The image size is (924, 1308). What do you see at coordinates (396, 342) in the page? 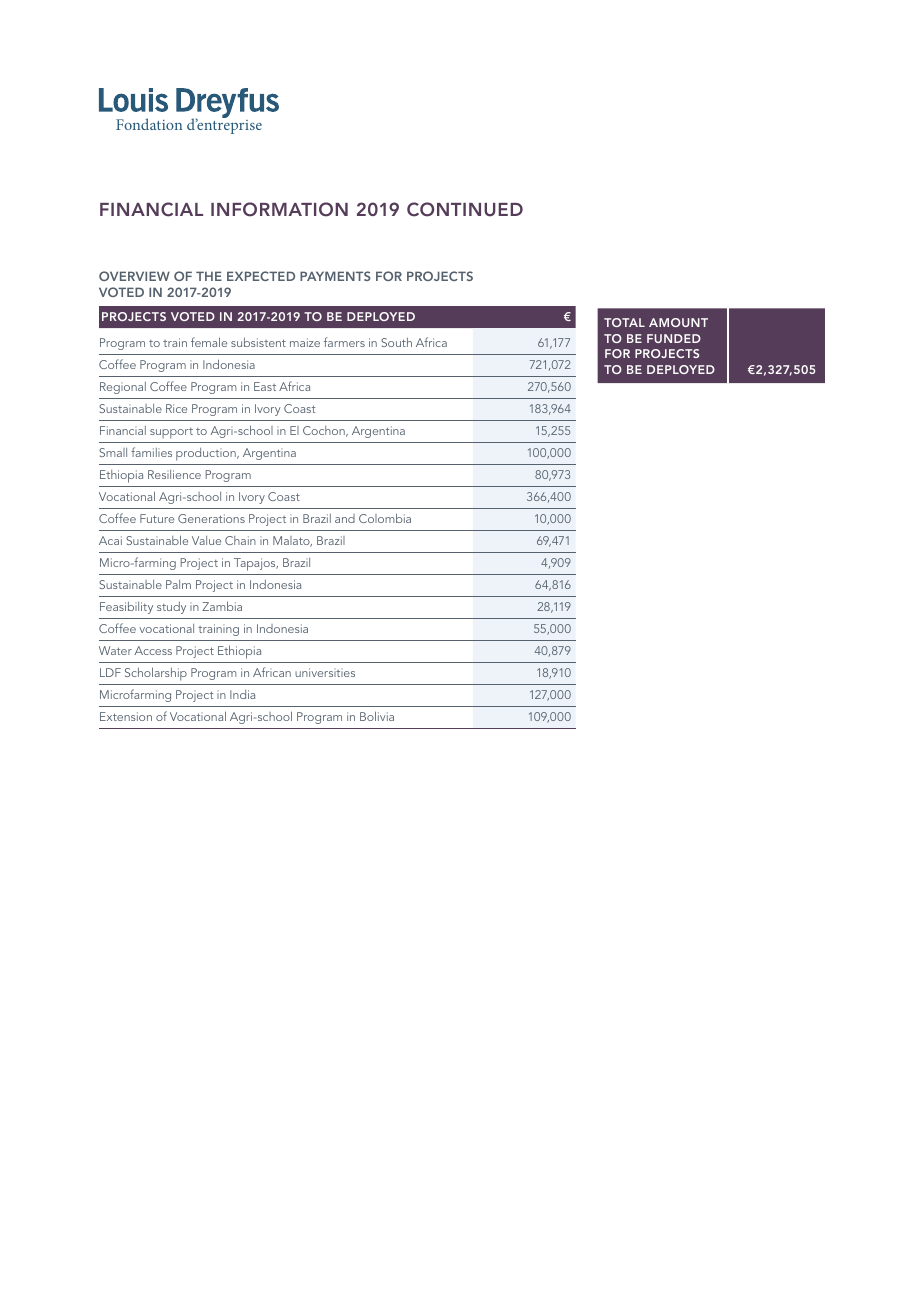
I see `South` at bounding box center [396, 342].
